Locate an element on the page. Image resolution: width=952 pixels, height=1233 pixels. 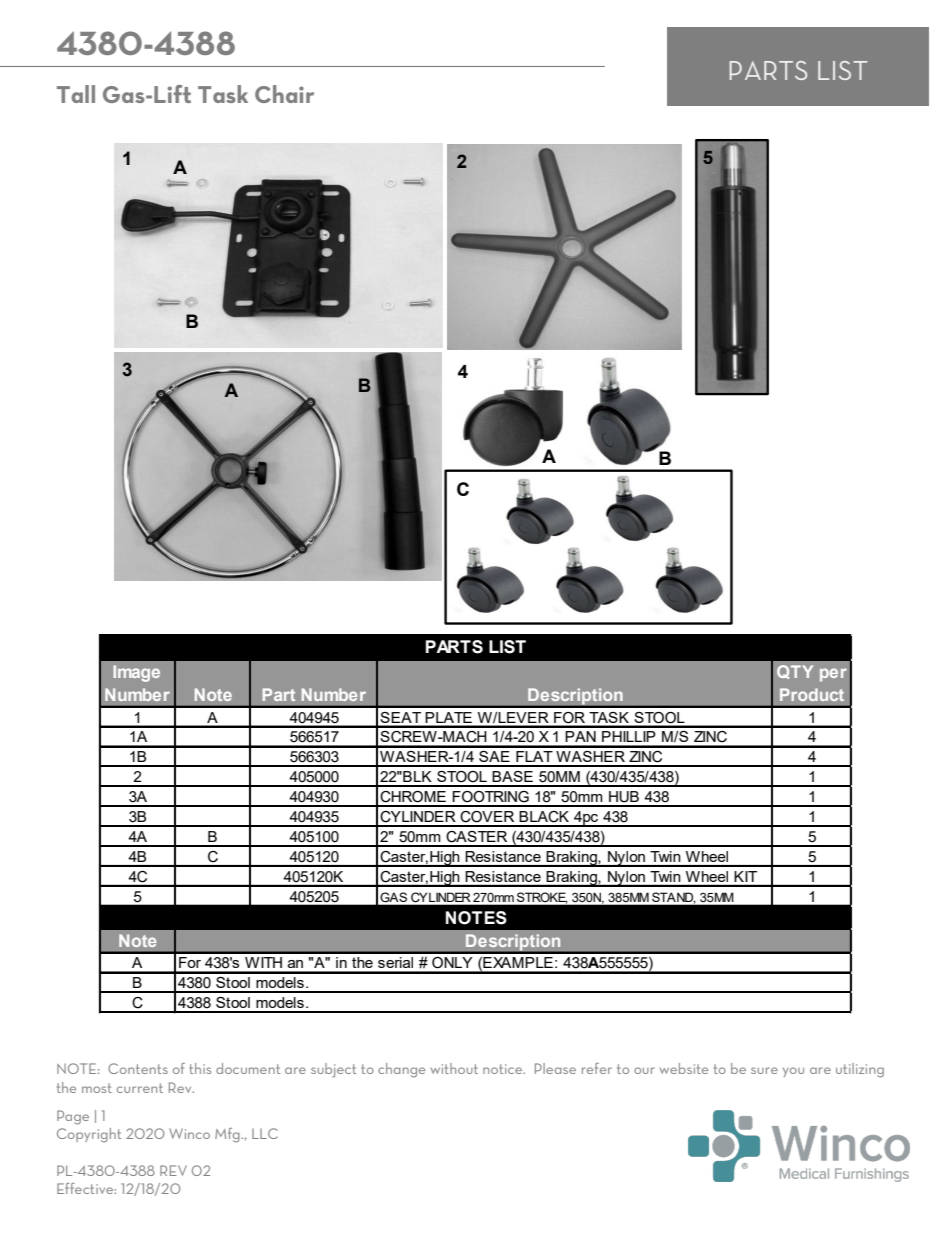
Product is located at coordinates (812, 694).
